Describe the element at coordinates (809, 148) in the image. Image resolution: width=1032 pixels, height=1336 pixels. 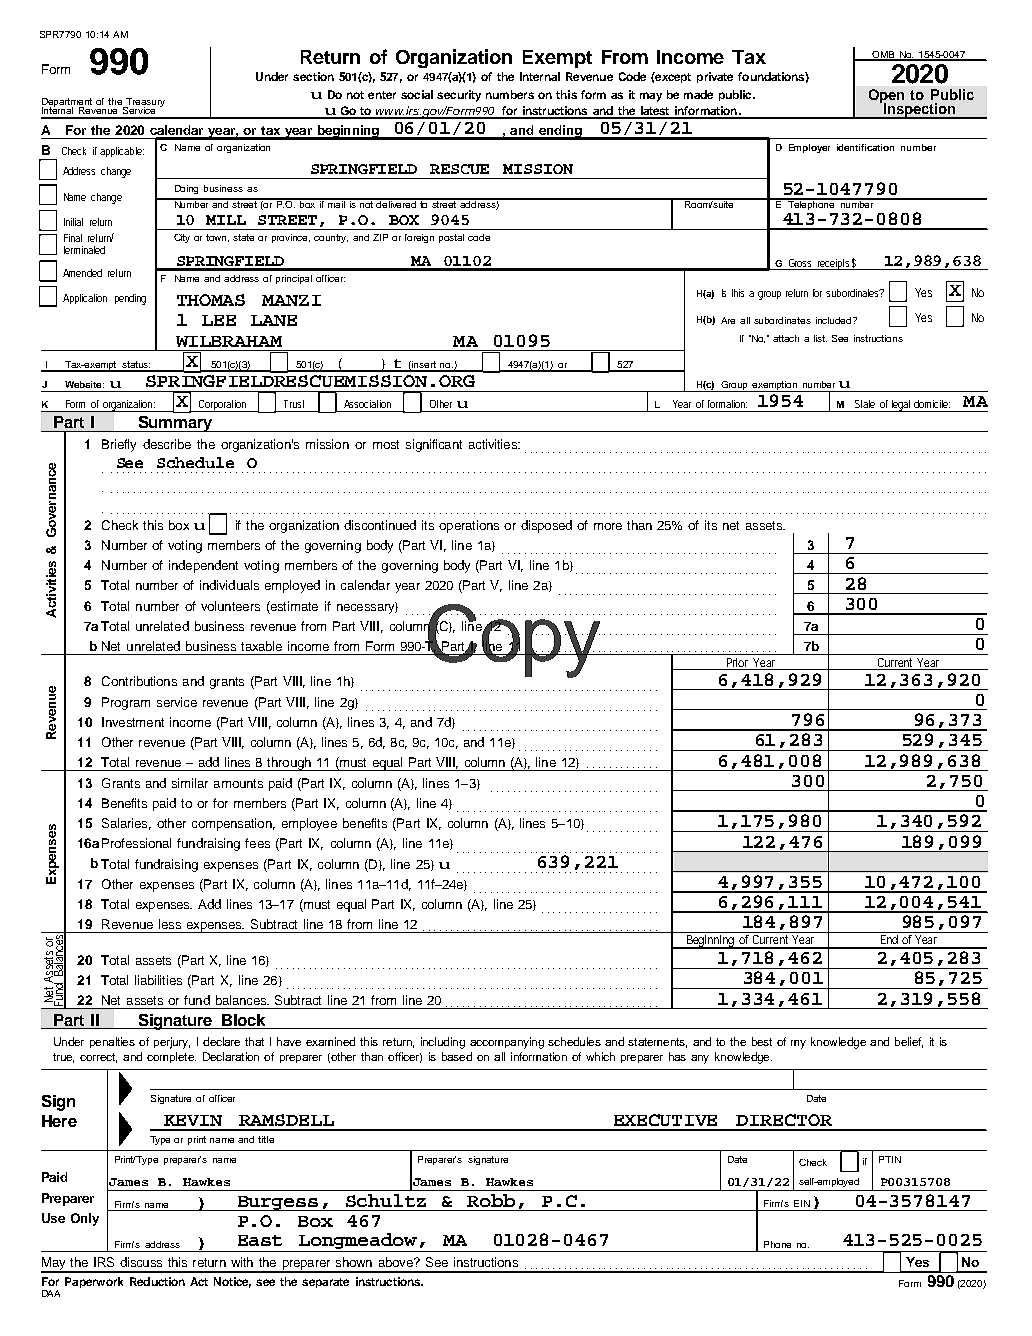
I see `Employer` at that location.
